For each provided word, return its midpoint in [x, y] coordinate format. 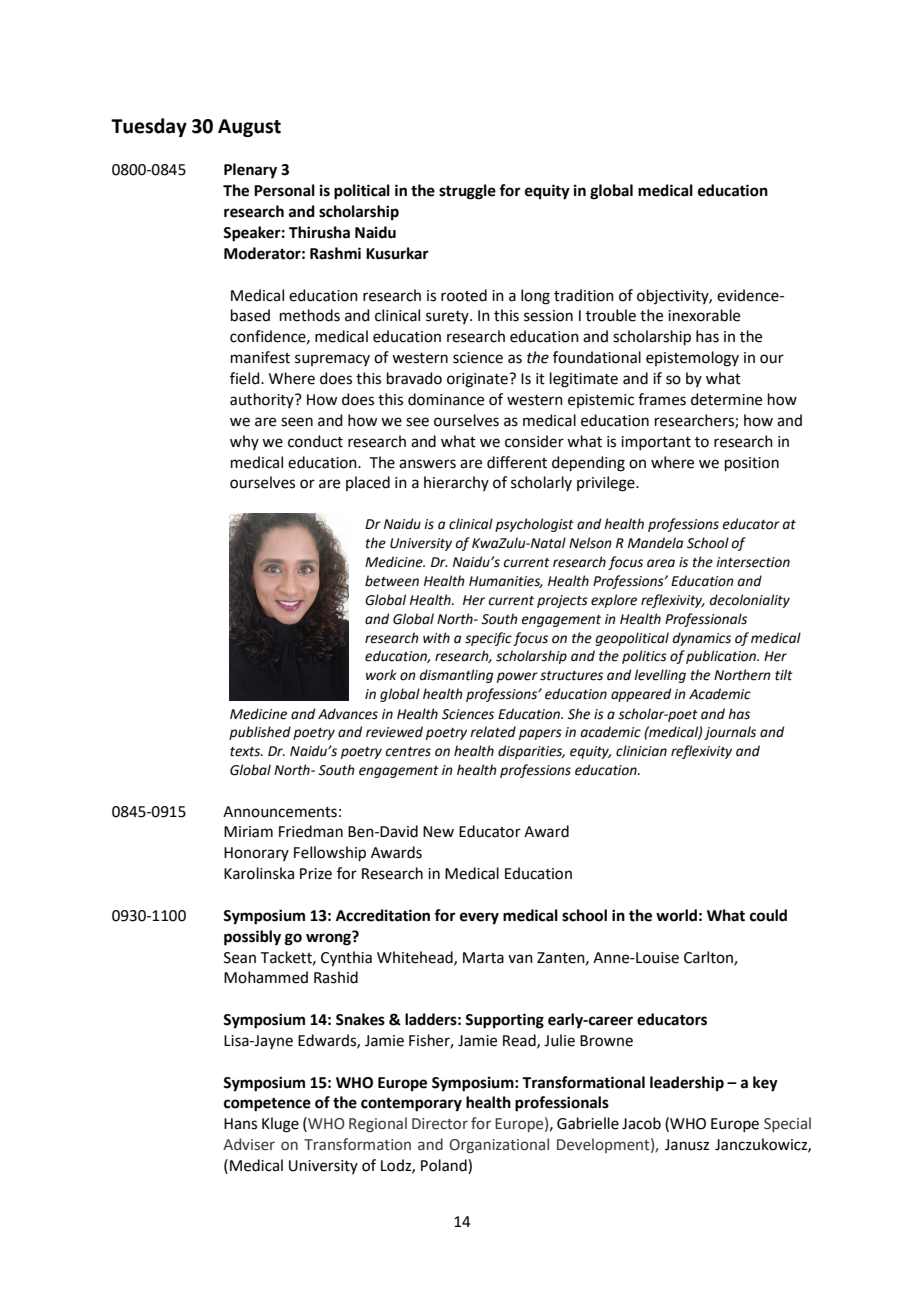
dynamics [702, 639]
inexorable [704, 315]
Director [440, 1124]
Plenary [250, 171]
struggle [467, 192]
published [260, 733]
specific [488, 639]
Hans [240, 1124]
